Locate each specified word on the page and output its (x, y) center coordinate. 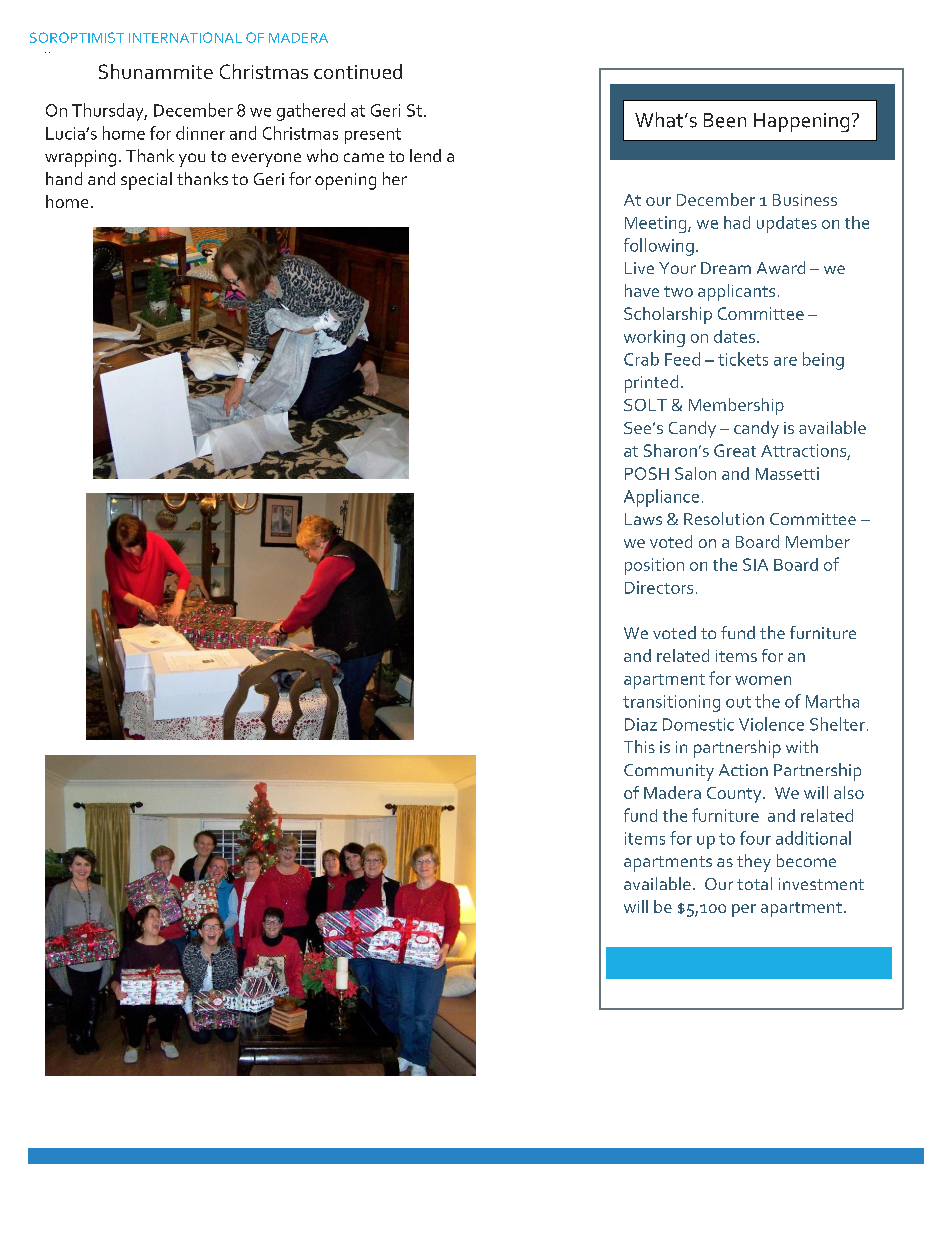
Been (725, 120)
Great (735, 450)
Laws (643, 519)
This (639, 746)
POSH (647, 473)
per (744, 910)
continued (358, 71)
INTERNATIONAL (185, 37)
